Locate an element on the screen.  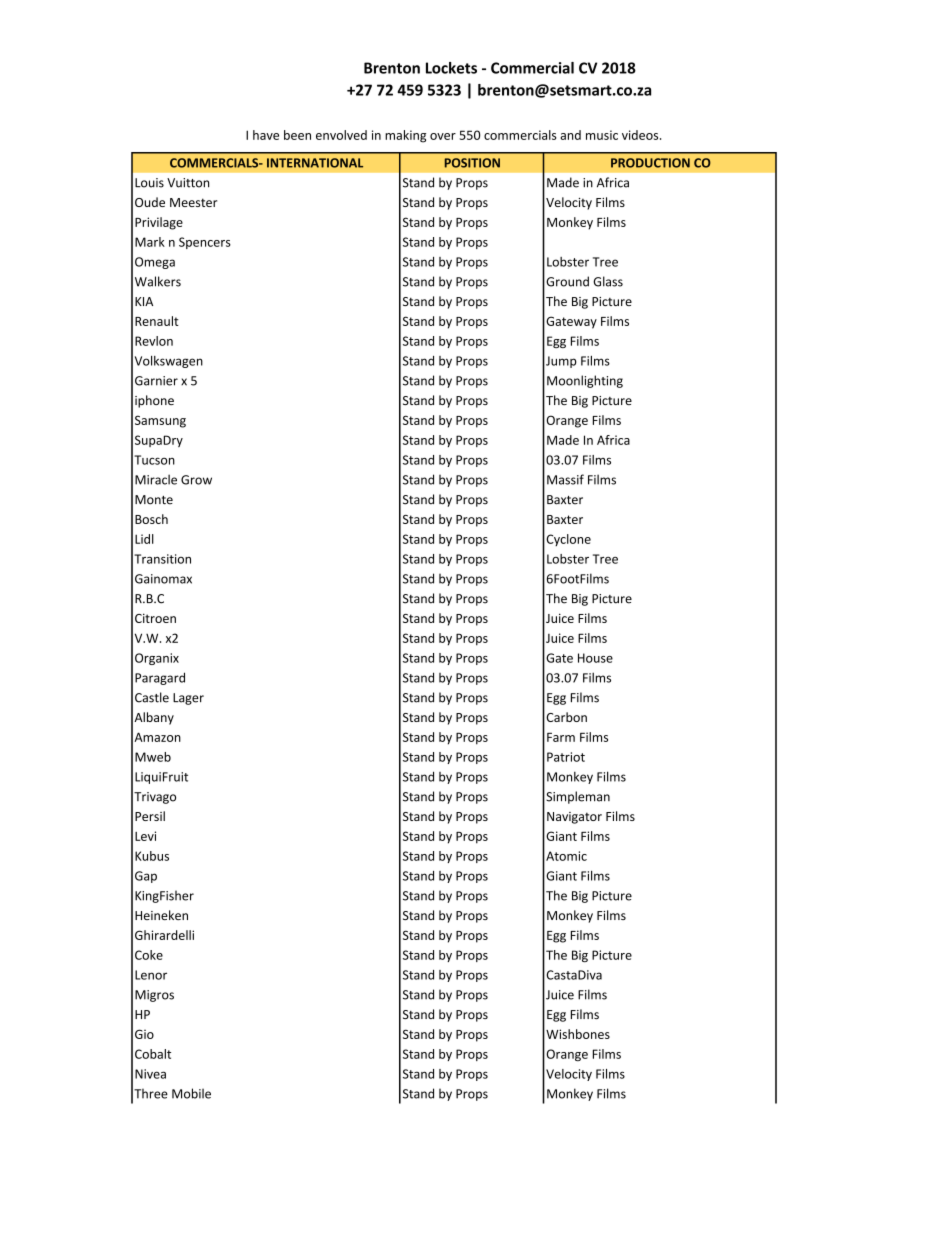
Mobile is located at coordinates (191, 1093).
